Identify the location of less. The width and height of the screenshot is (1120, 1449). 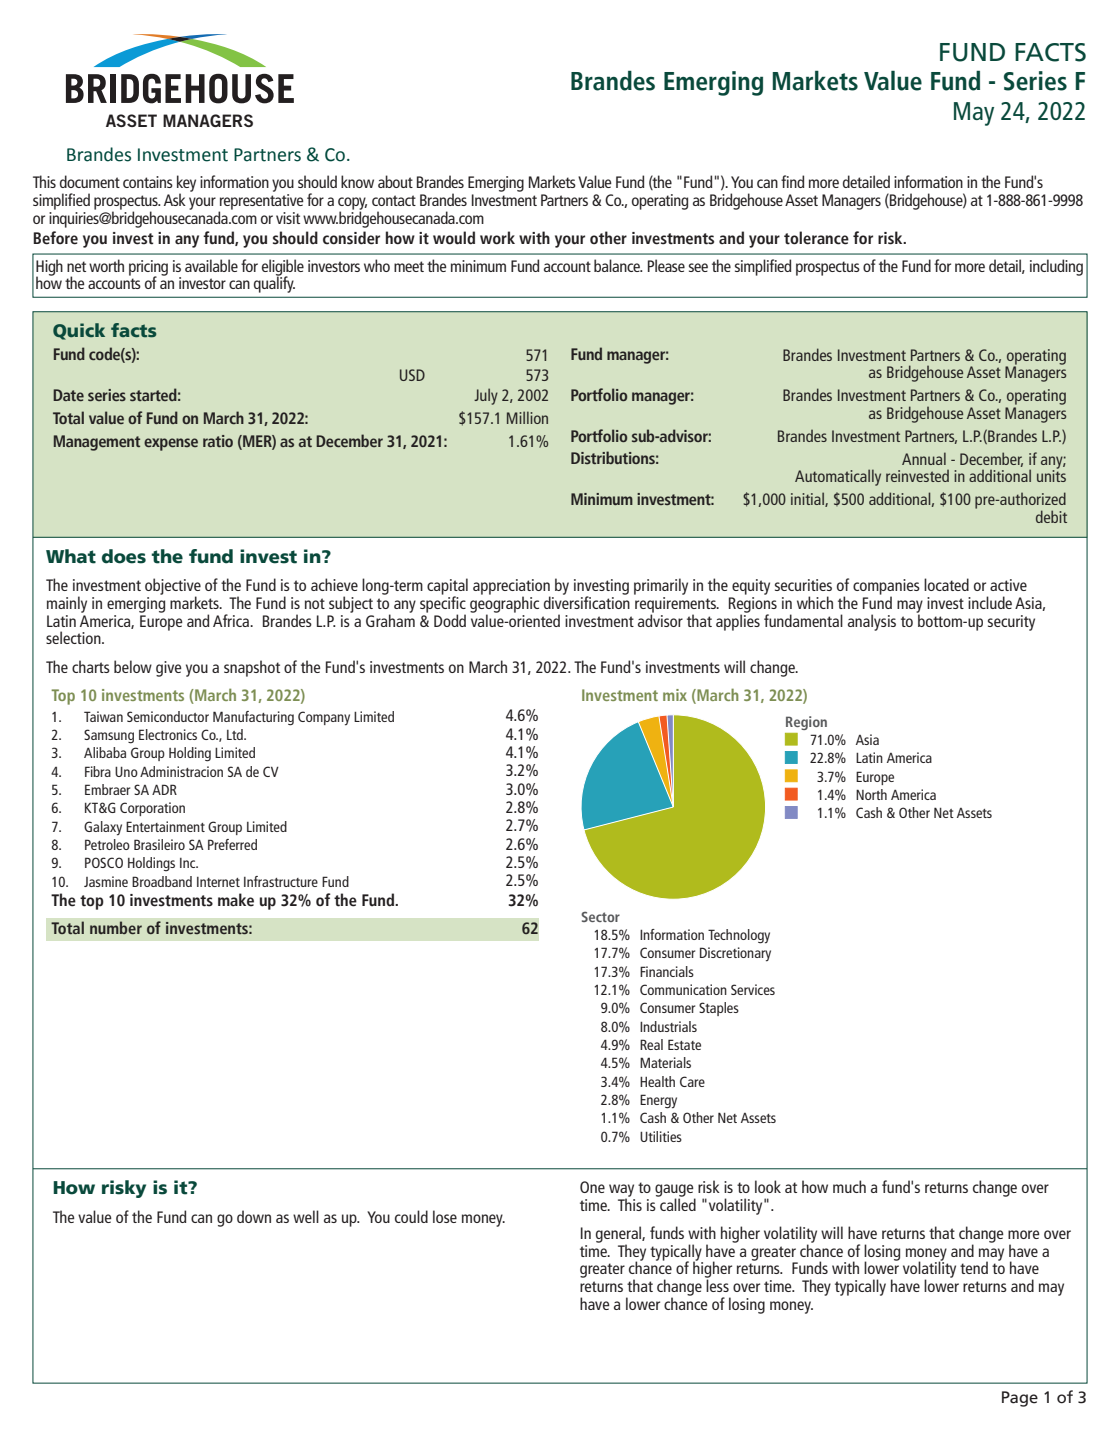
(717, 1284).
